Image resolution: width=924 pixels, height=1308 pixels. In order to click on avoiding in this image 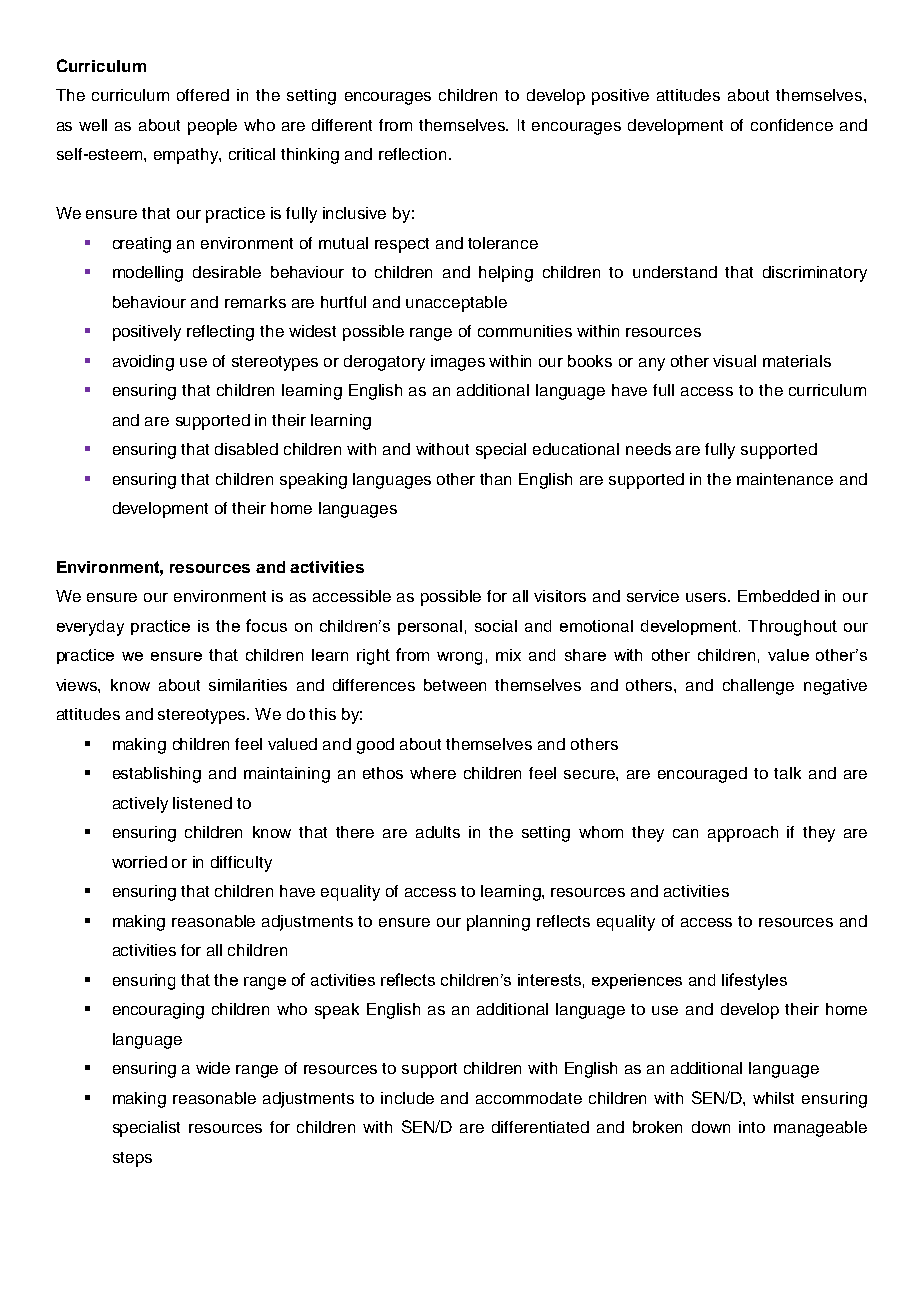, I will do `click(143, 363)`.
